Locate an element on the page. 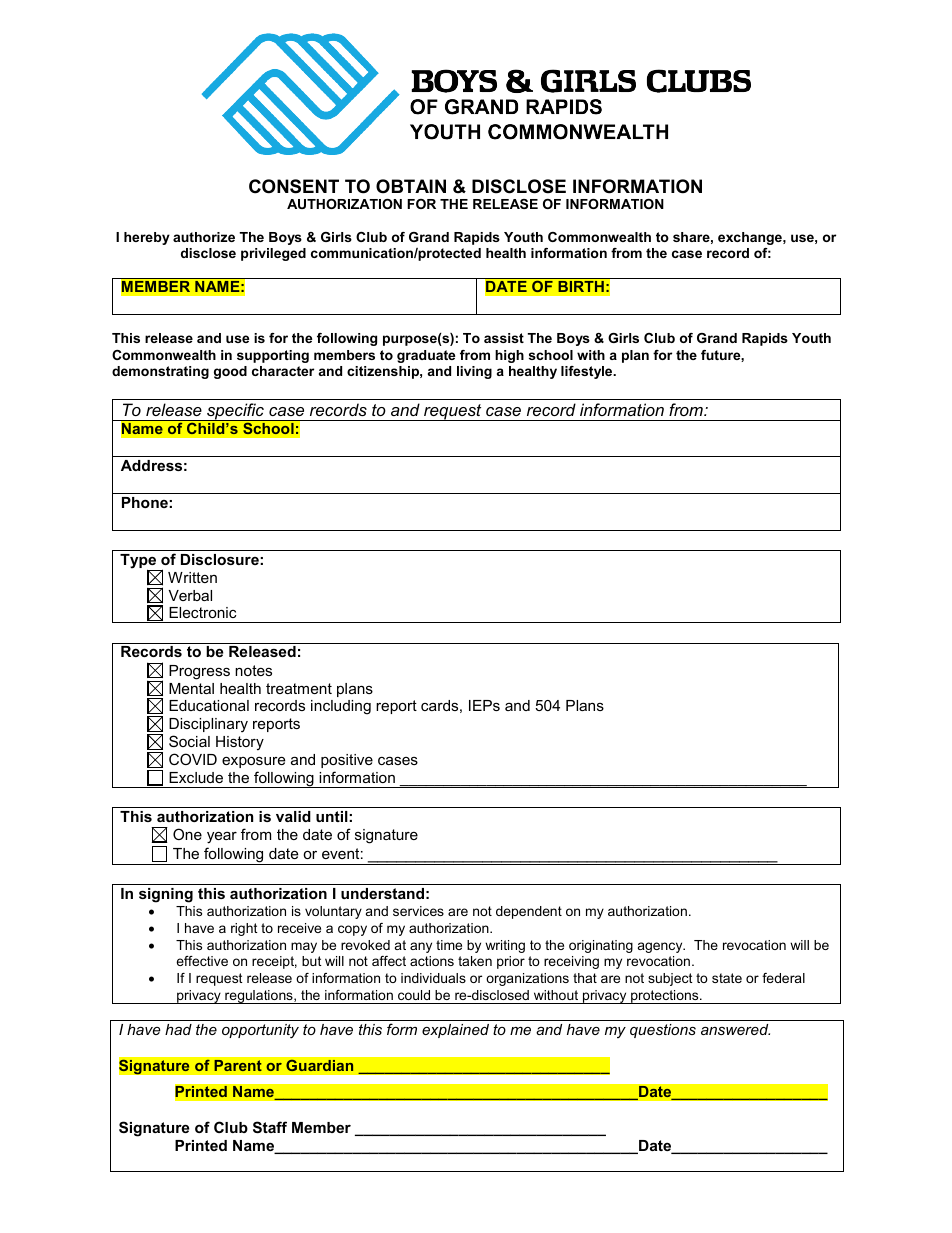 This image has height=1233, width=952. positive is located at coordinates (347, 761).
